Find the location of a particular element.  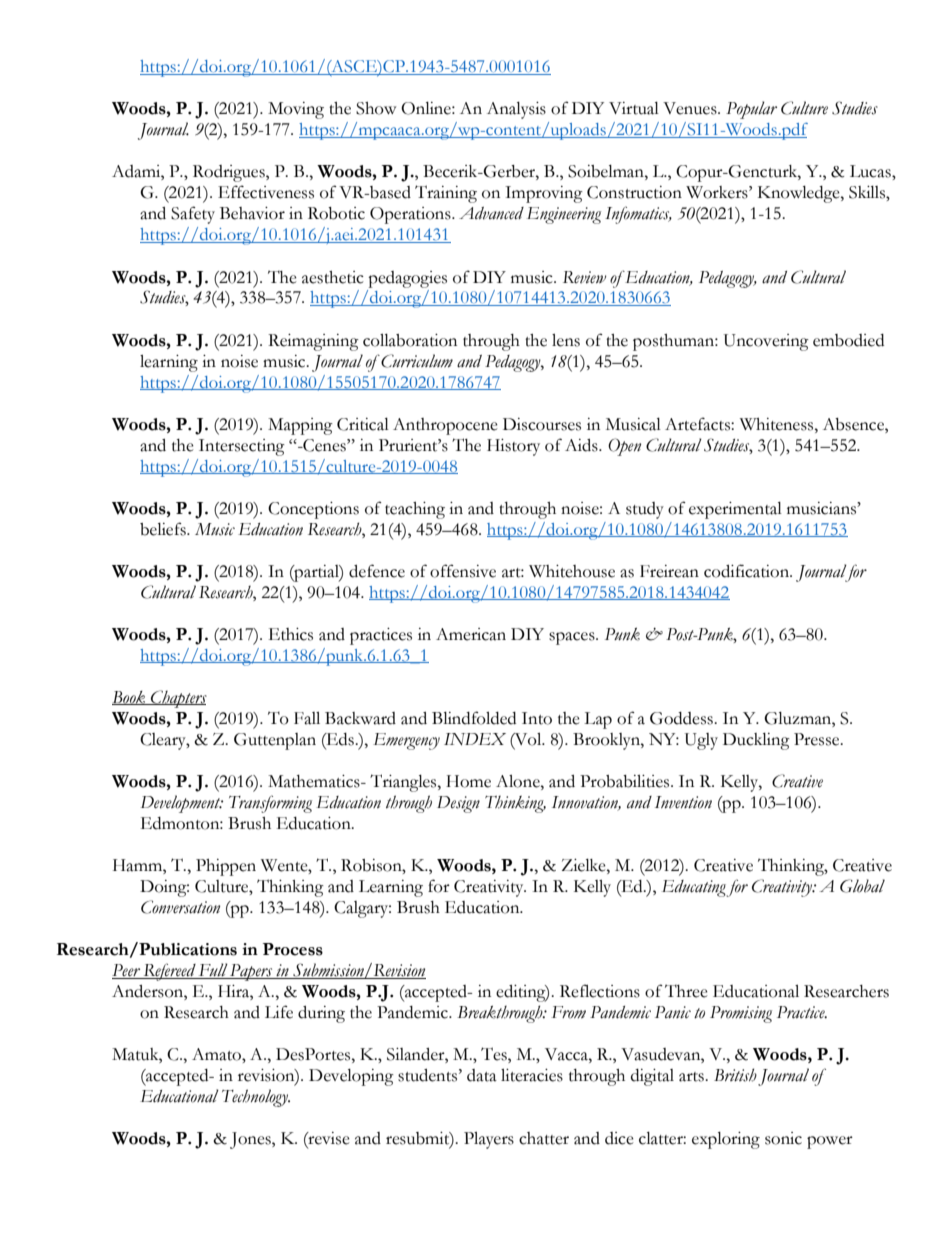

sonic is located at coordinates (783, 1138).
